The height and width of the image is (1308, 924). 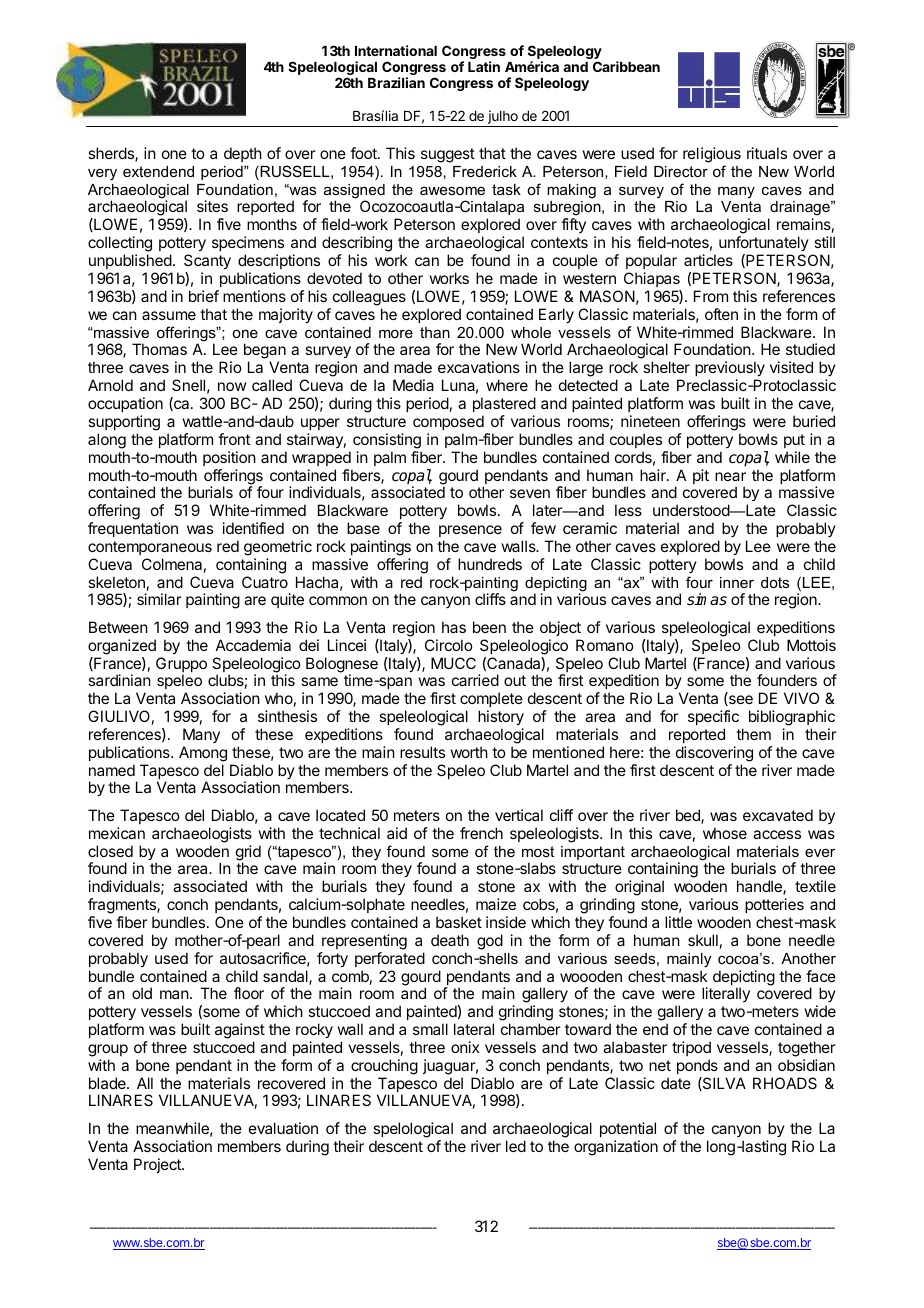 I want to click on excavations, so click(x=479, y=367).
